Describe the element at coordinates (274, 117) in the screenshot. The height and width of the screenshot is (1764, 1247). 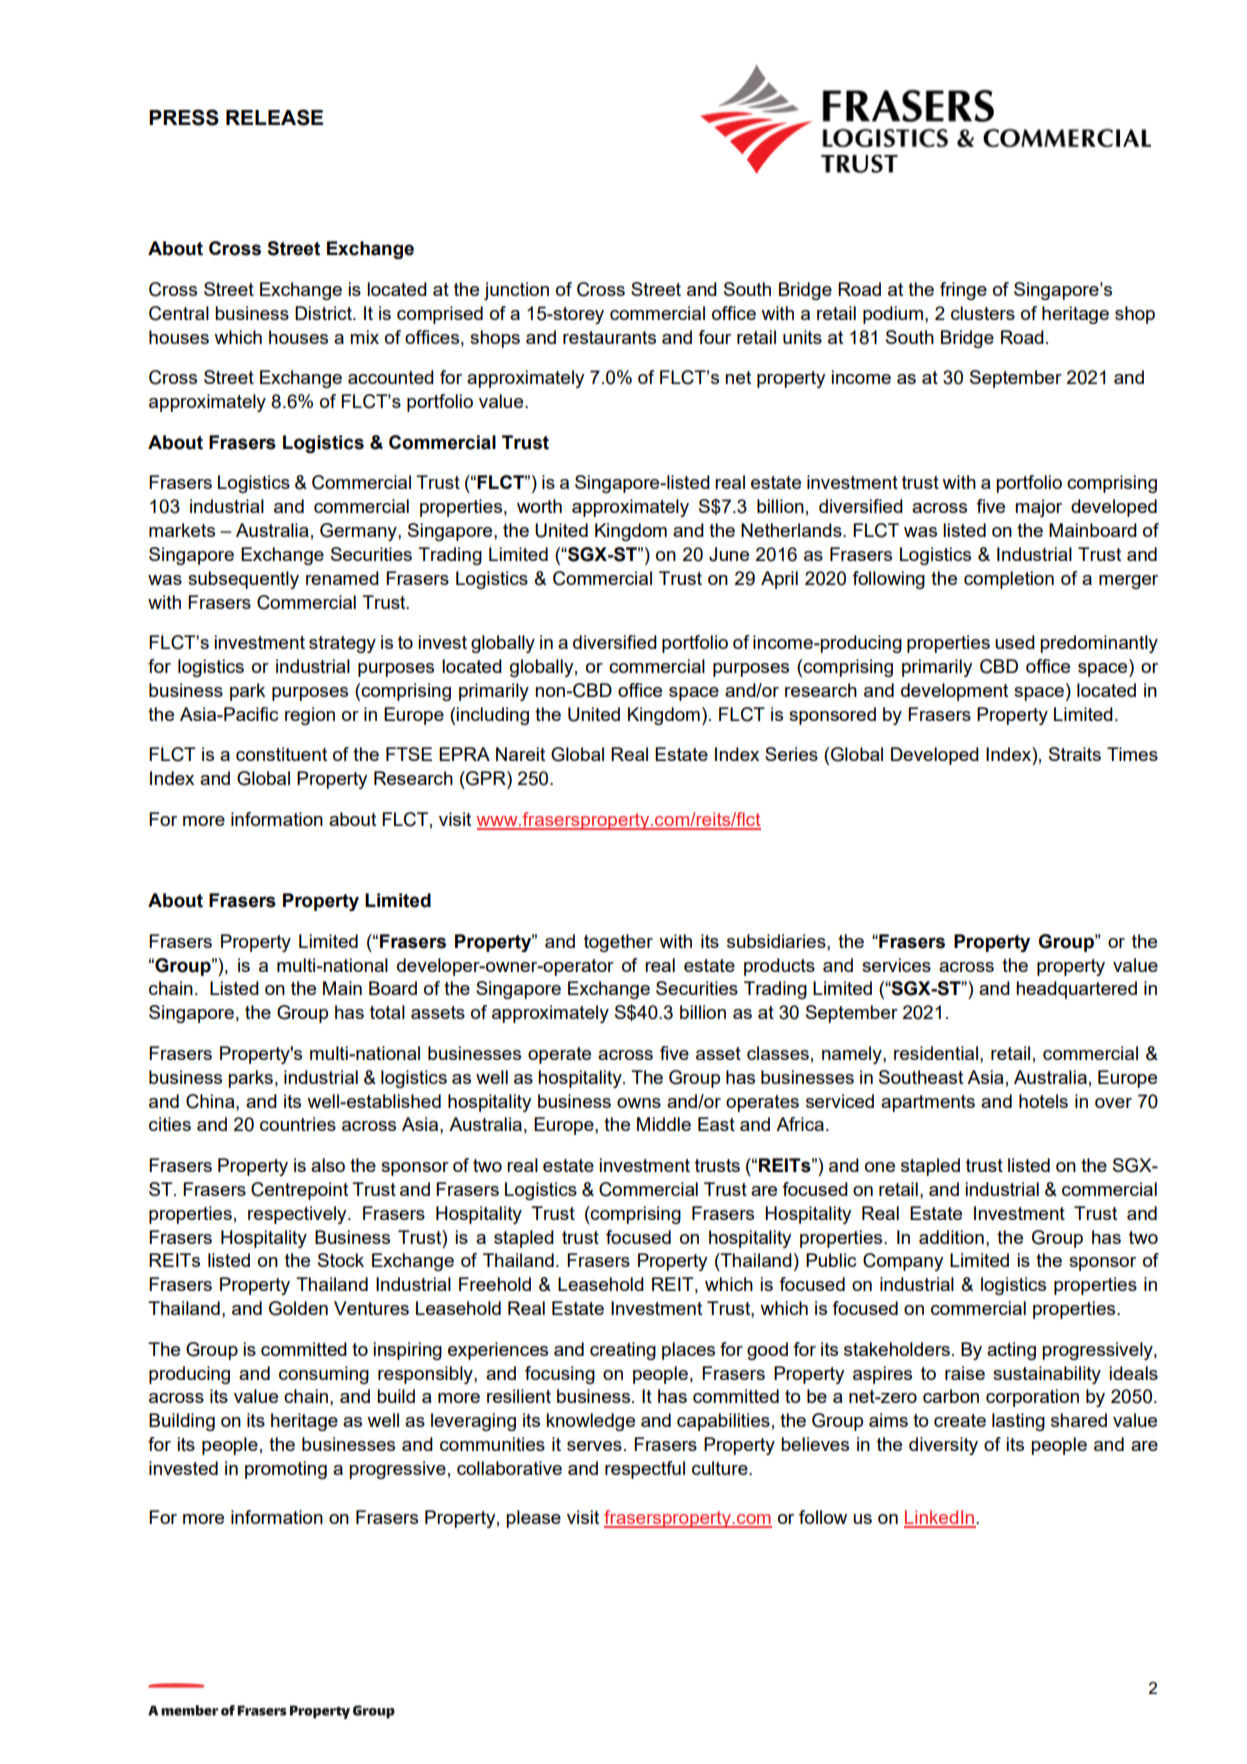
I see `RELEASE` at that location.
